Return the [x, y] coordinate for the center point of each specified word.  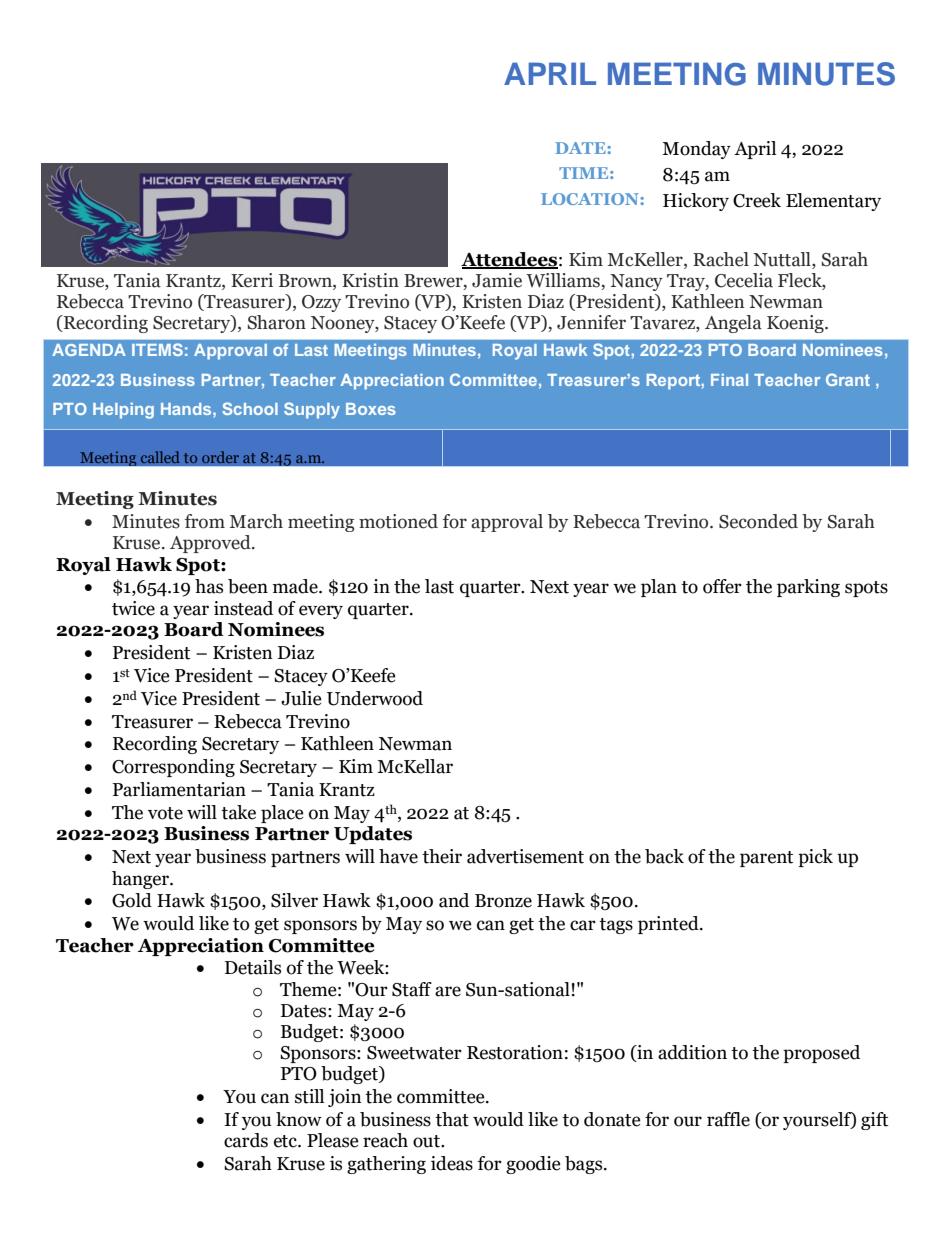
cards [246, 1140]
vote [165, 813]
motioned [398, 521]
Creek [757, 200]
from [205, 521]
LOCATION [591, 199]
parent [766, 859]
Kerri [252, 280]
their [442, 856]
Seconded [758, 521]
